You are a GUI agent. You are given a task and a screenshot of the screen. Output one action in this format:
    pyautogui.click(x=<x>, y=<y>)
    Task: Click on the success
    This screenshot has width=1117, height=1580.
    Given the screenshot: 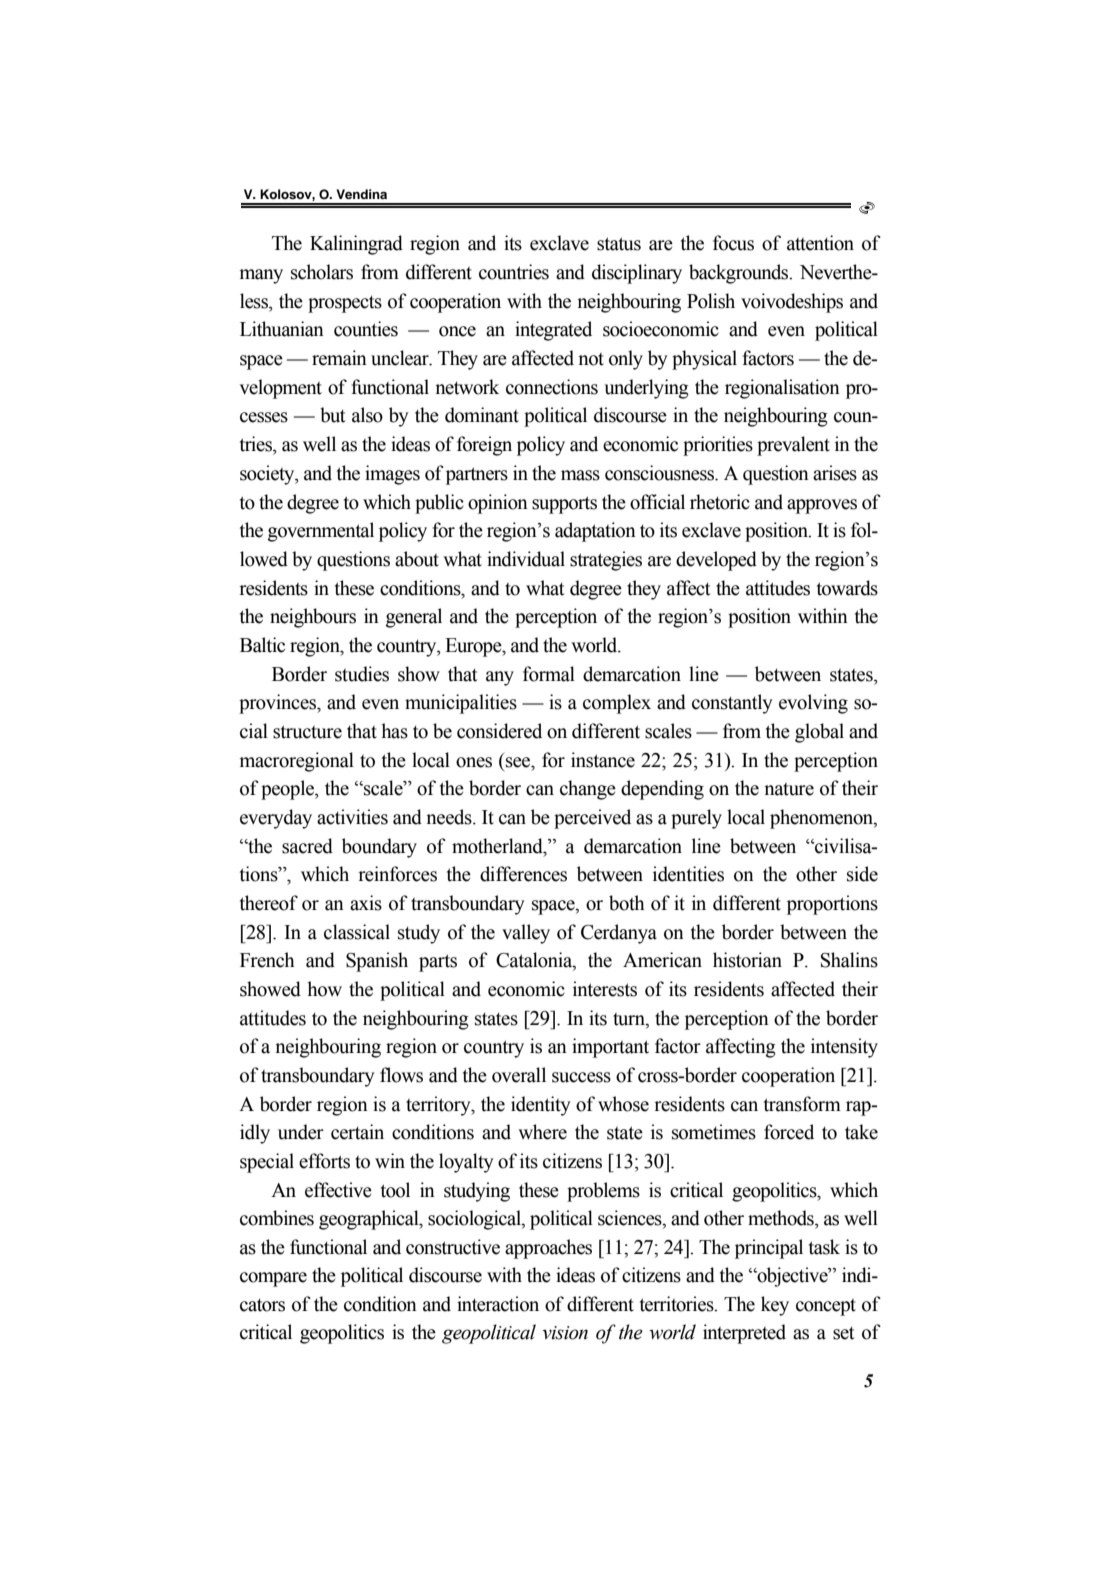 What is the action you would take?
    pyautogui.click(x=581, y=1077)
